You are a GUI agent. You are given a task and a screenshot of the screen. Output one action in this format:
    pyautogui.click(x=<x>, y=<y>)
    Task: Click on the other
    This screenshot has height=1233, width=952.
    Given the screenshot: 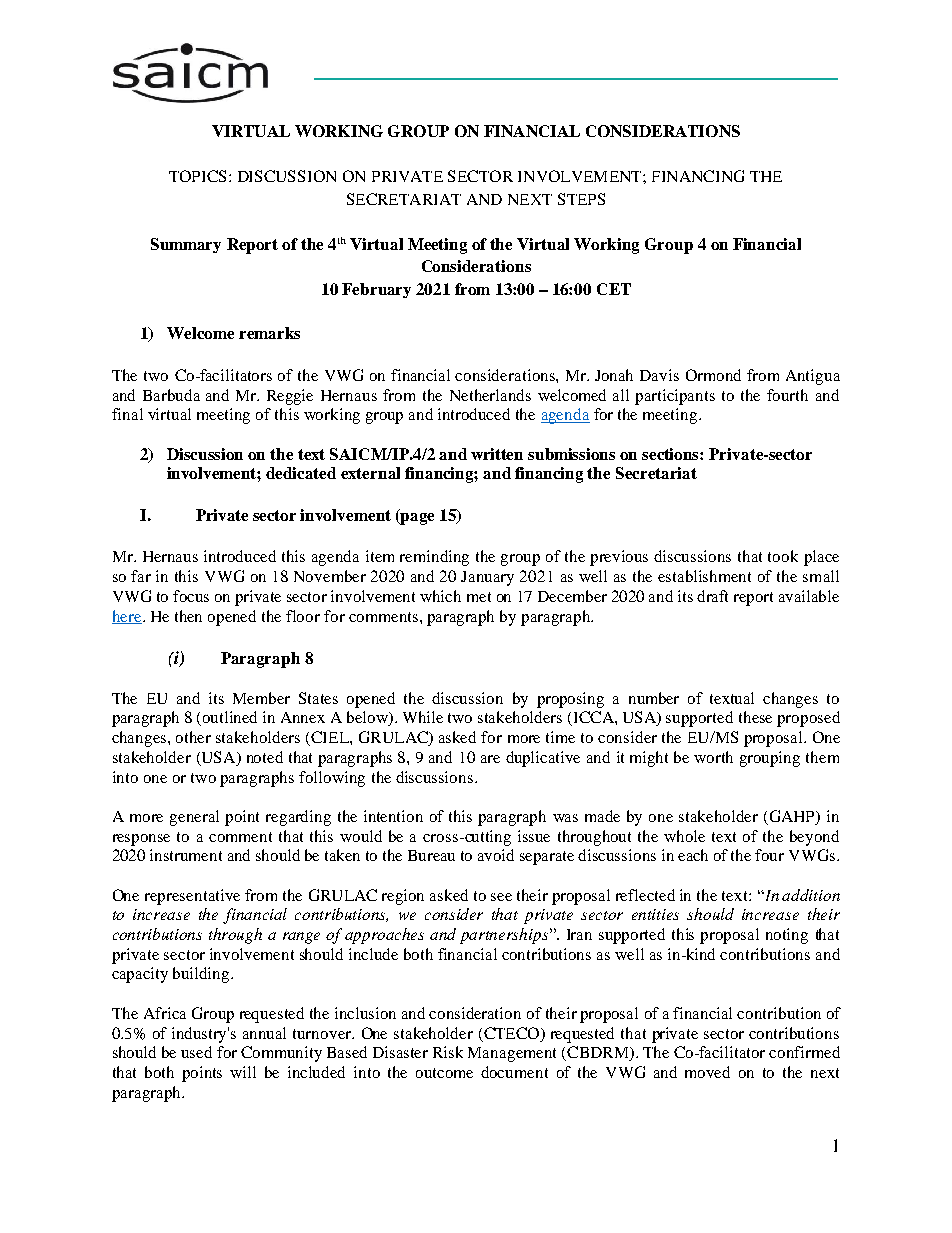 What is the action you would take?
    pyautogui.click(x=193, y=737)
